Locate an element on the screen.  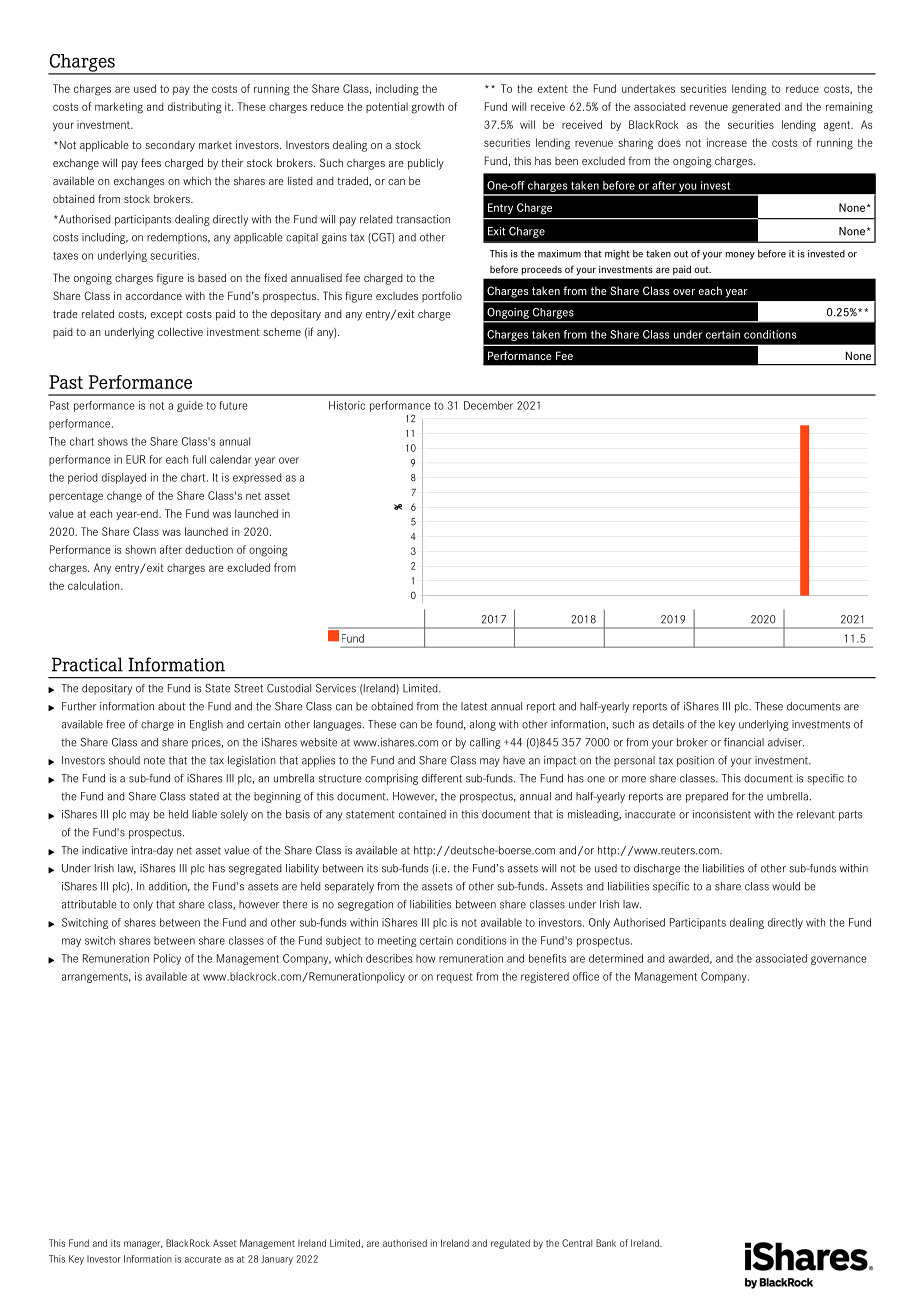
manager is located at coordinates (143, 1245).
